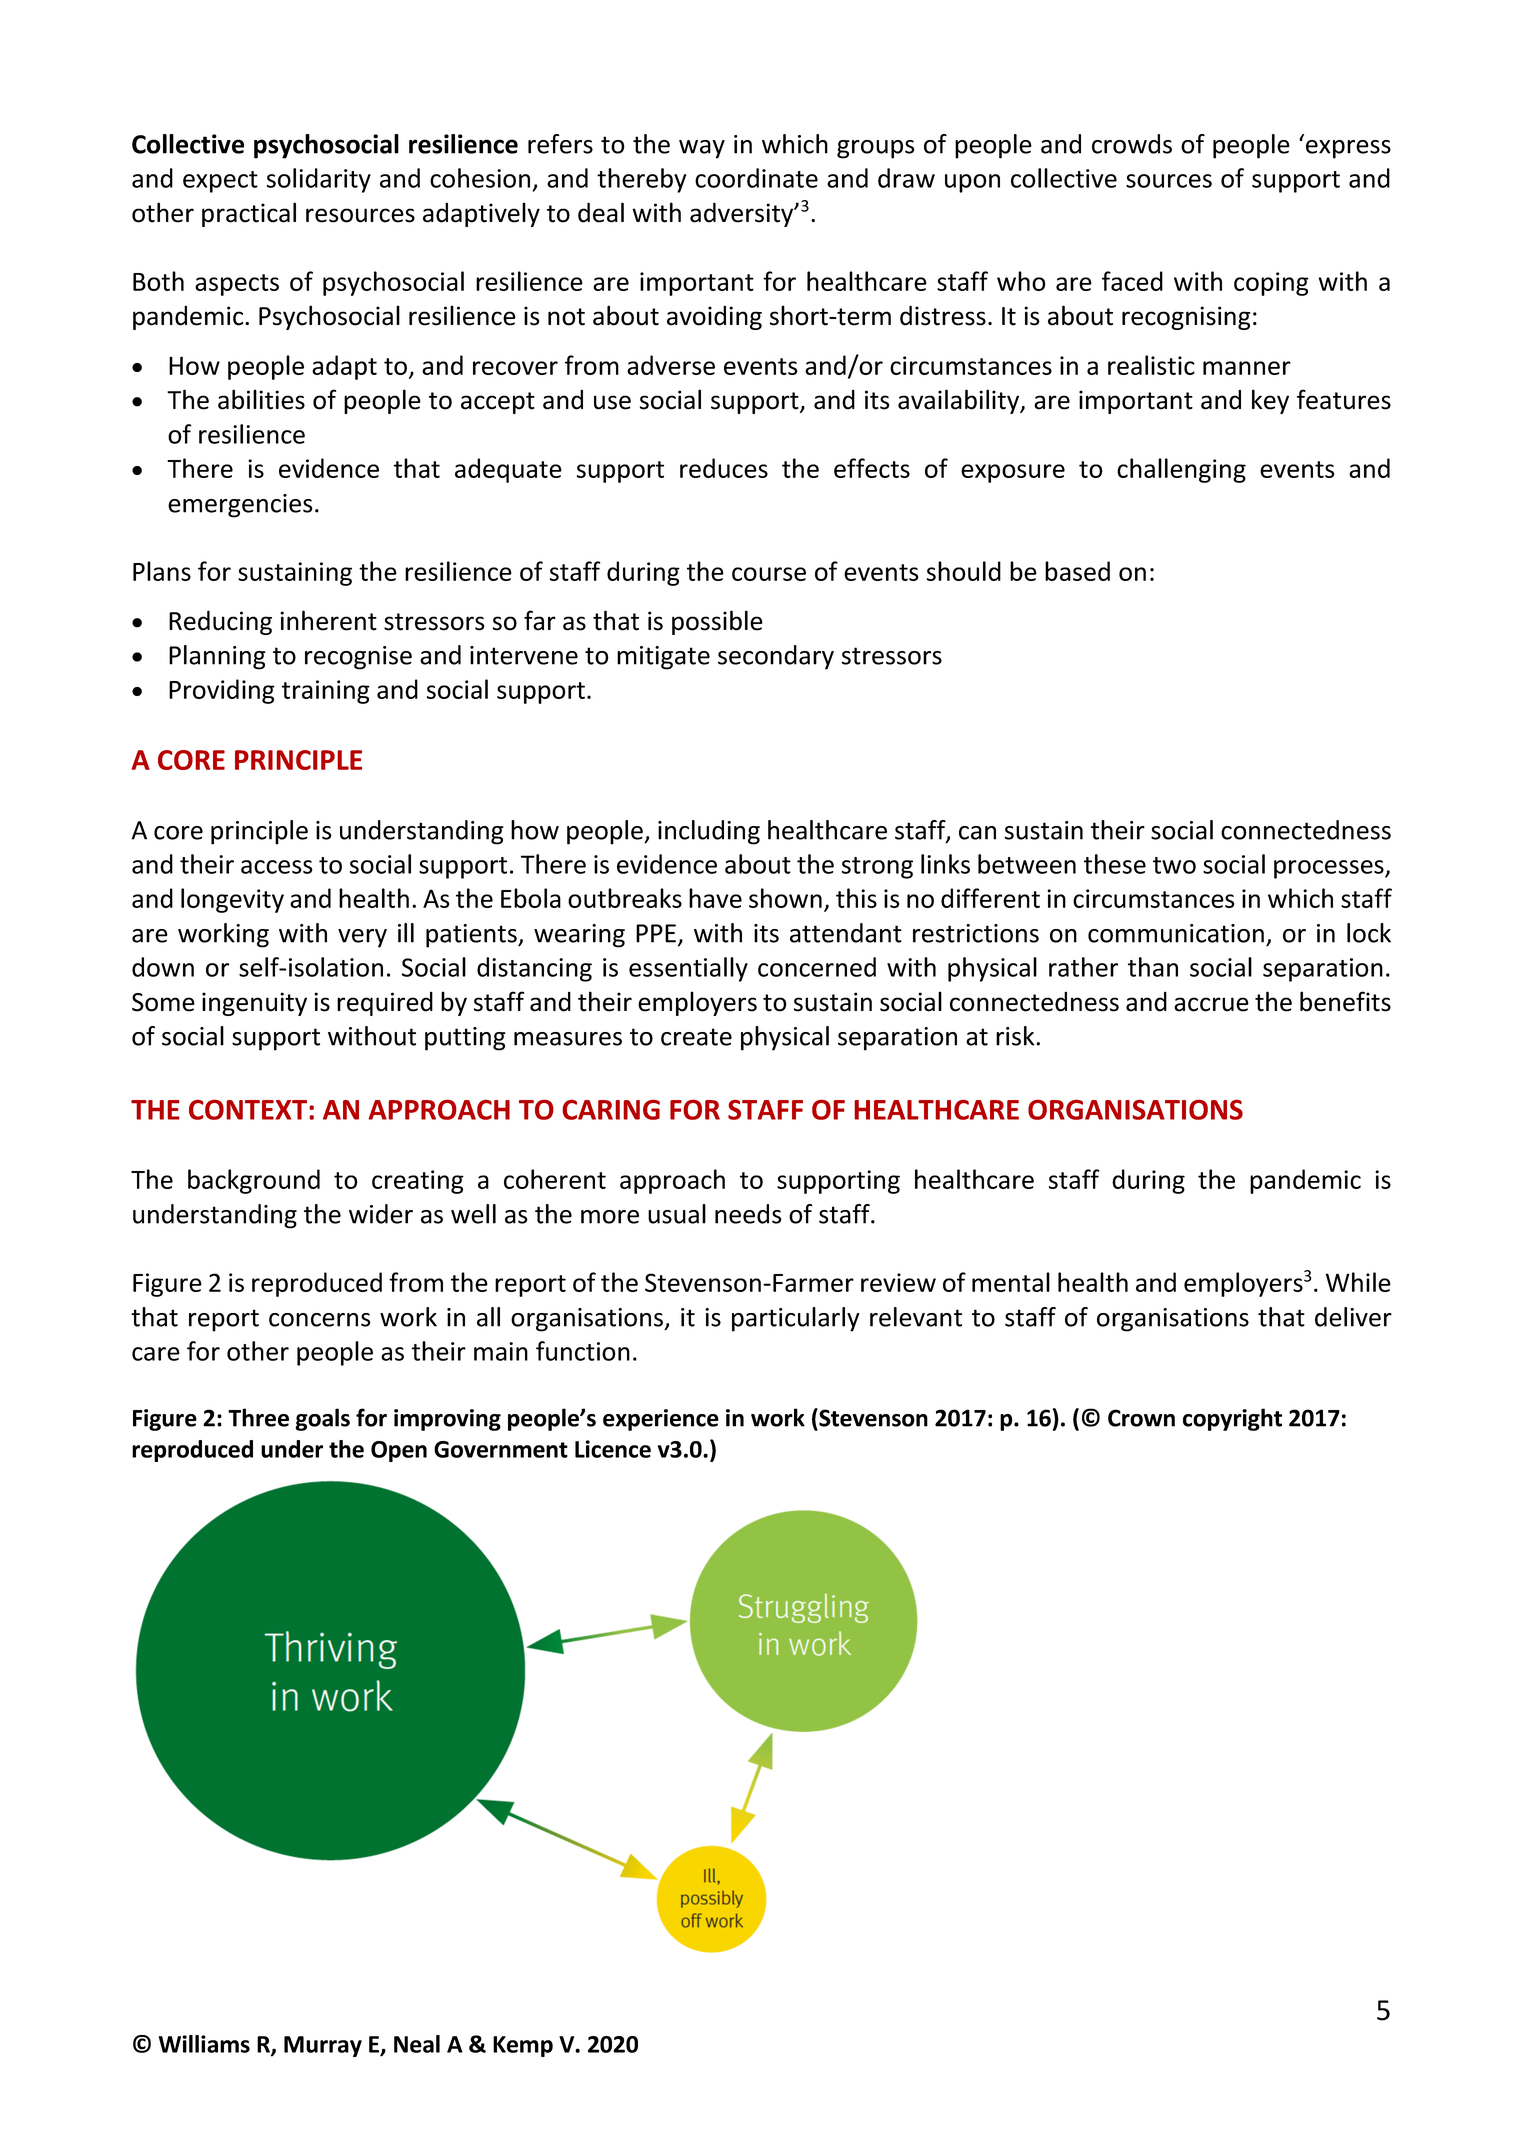  Describe the element at coordinates (328, 620) in the document. I see `inherent` at that location.
